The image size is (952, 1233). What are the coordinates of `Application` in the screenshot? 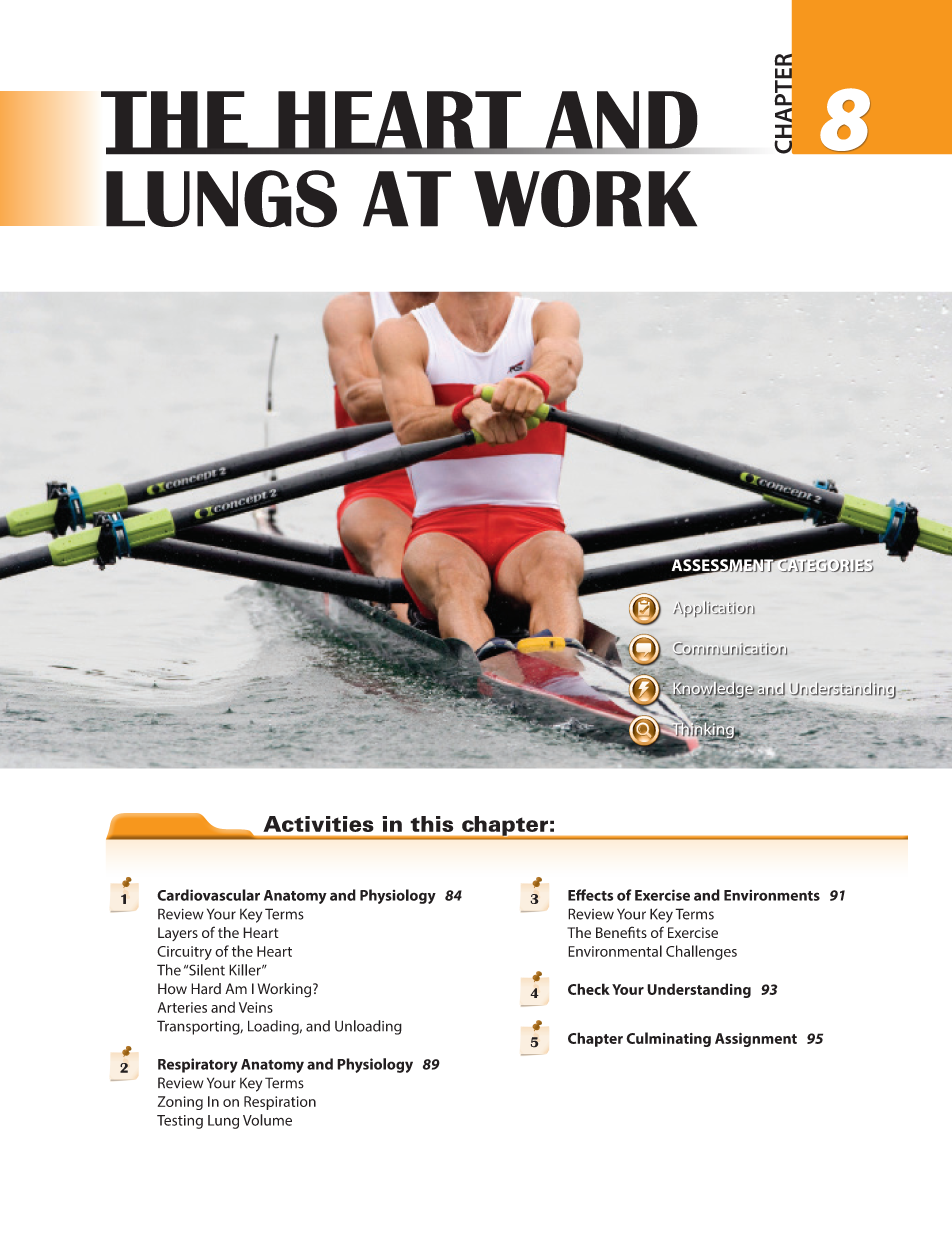 It's located at (714, 609).
